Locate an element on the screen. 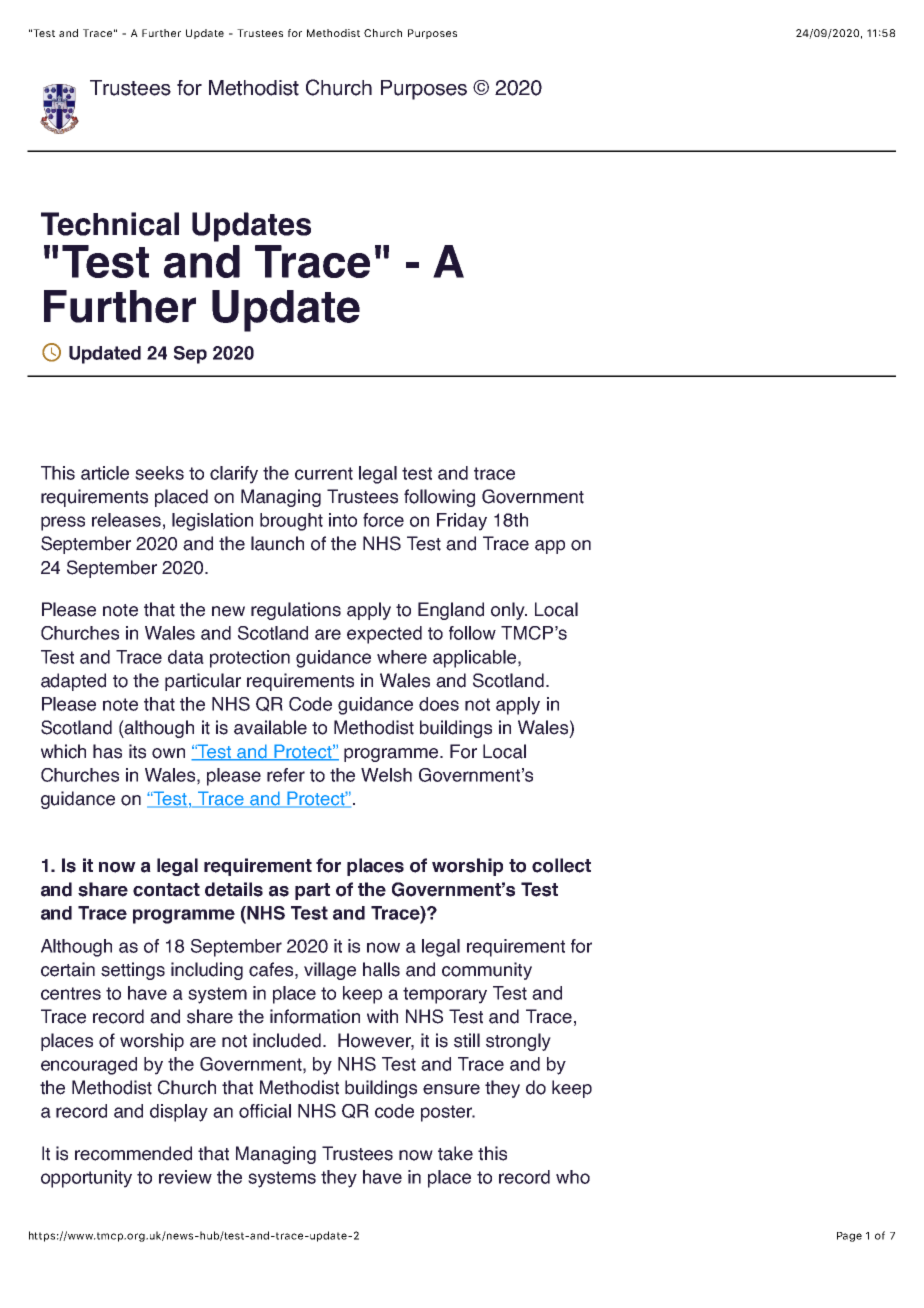 The image size is (924, 1308). Friday is located at coordinates (462, 522).
